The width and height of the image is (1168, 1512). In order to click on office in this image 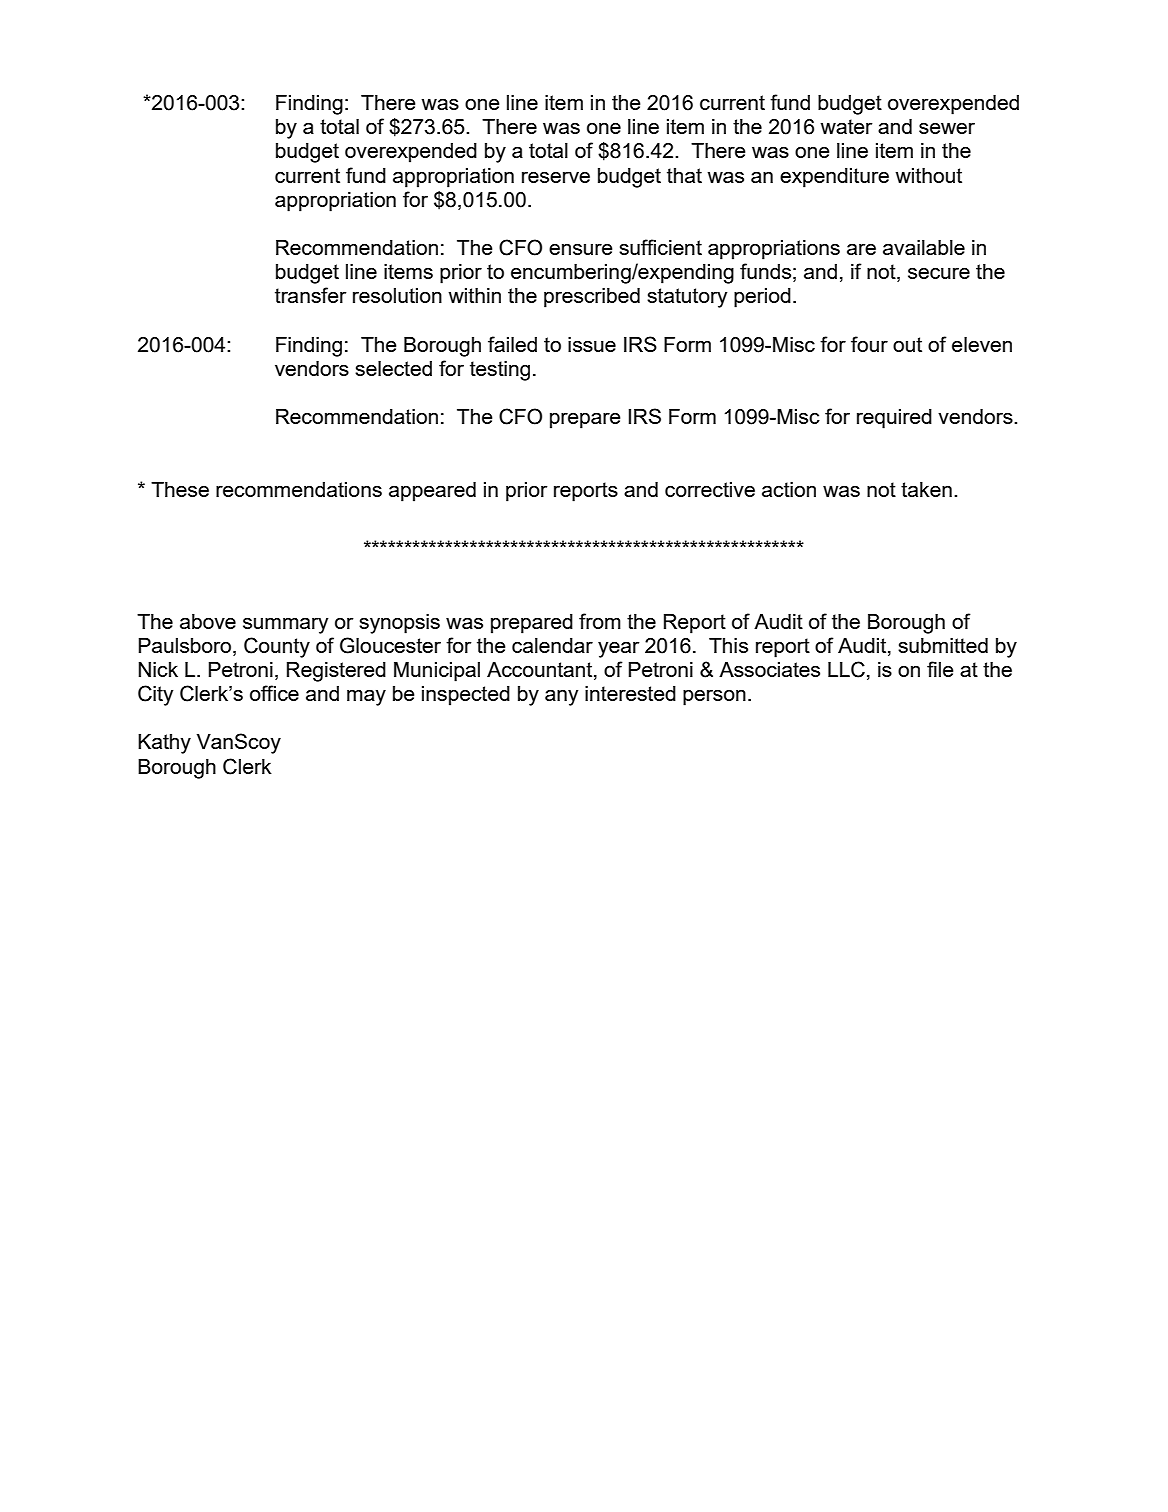, I will do `click(274, 693)`.
